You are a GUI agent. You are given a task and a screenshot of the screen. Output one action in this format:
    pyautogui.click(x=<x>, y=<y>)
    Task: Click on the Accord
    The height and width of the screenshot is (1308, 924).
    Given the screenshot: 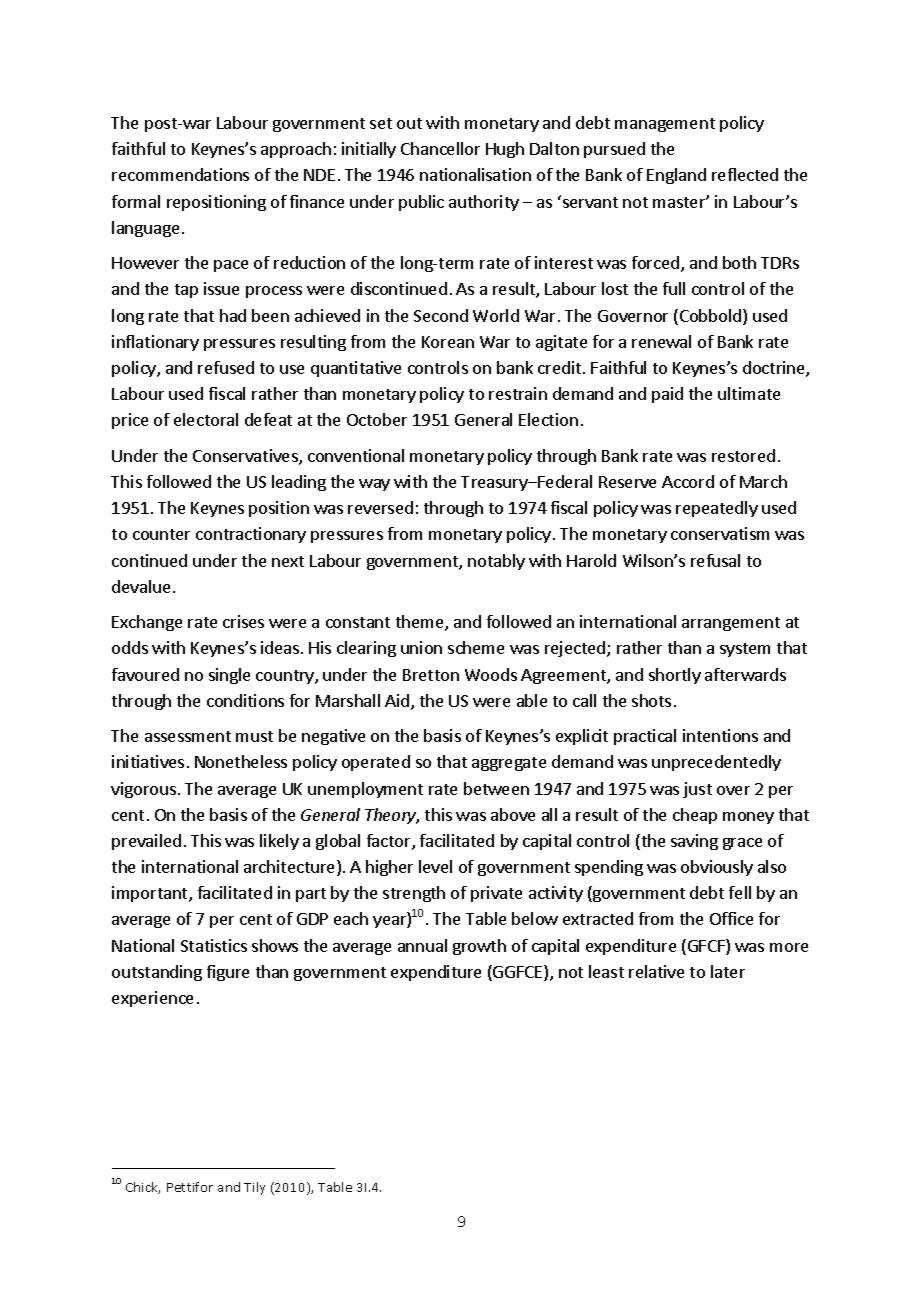 What is the action you would take?
    pyautogui.click(x=688, y=481)
